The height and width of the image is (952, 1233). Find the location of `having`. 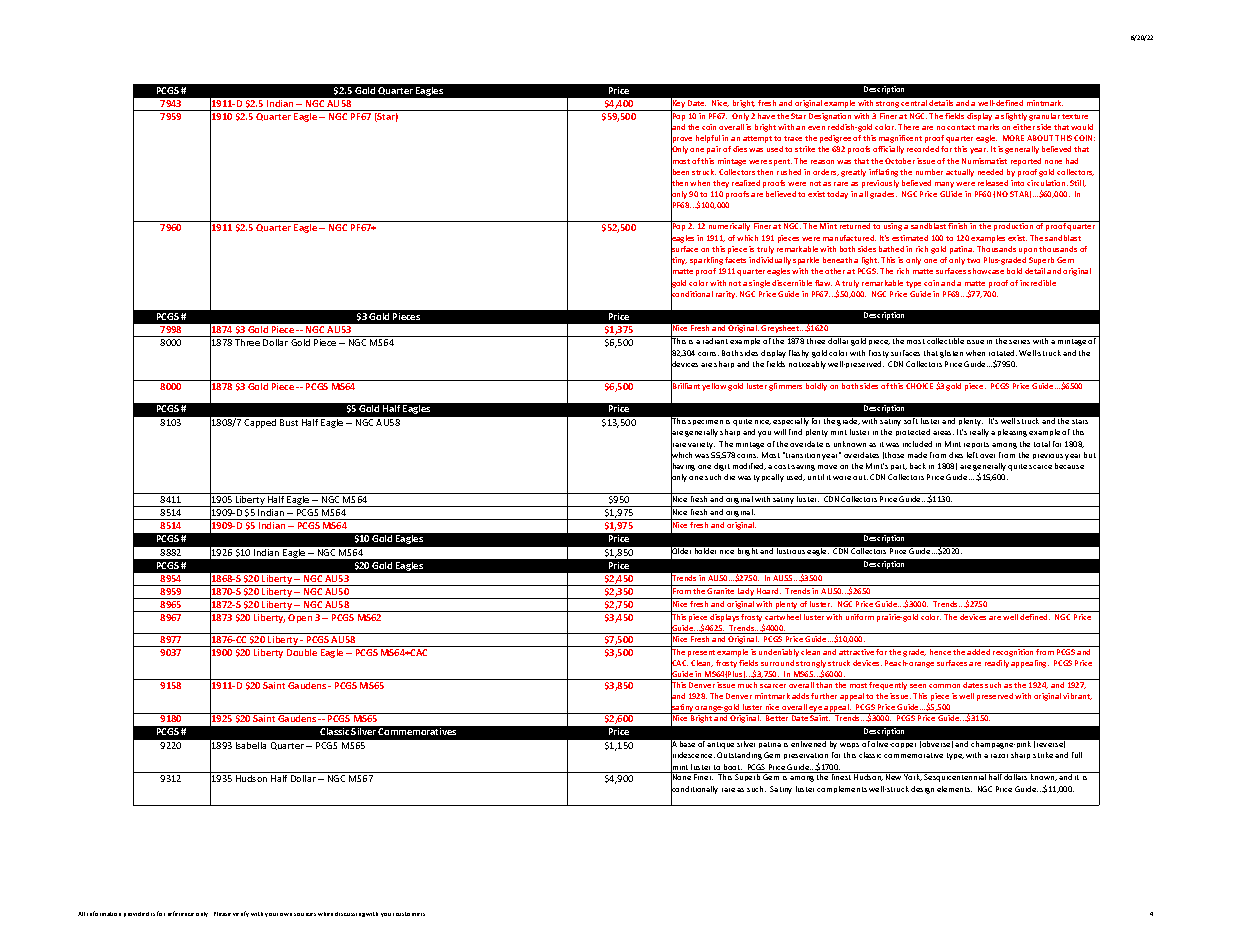

having is located at coordinates (683, 467).
